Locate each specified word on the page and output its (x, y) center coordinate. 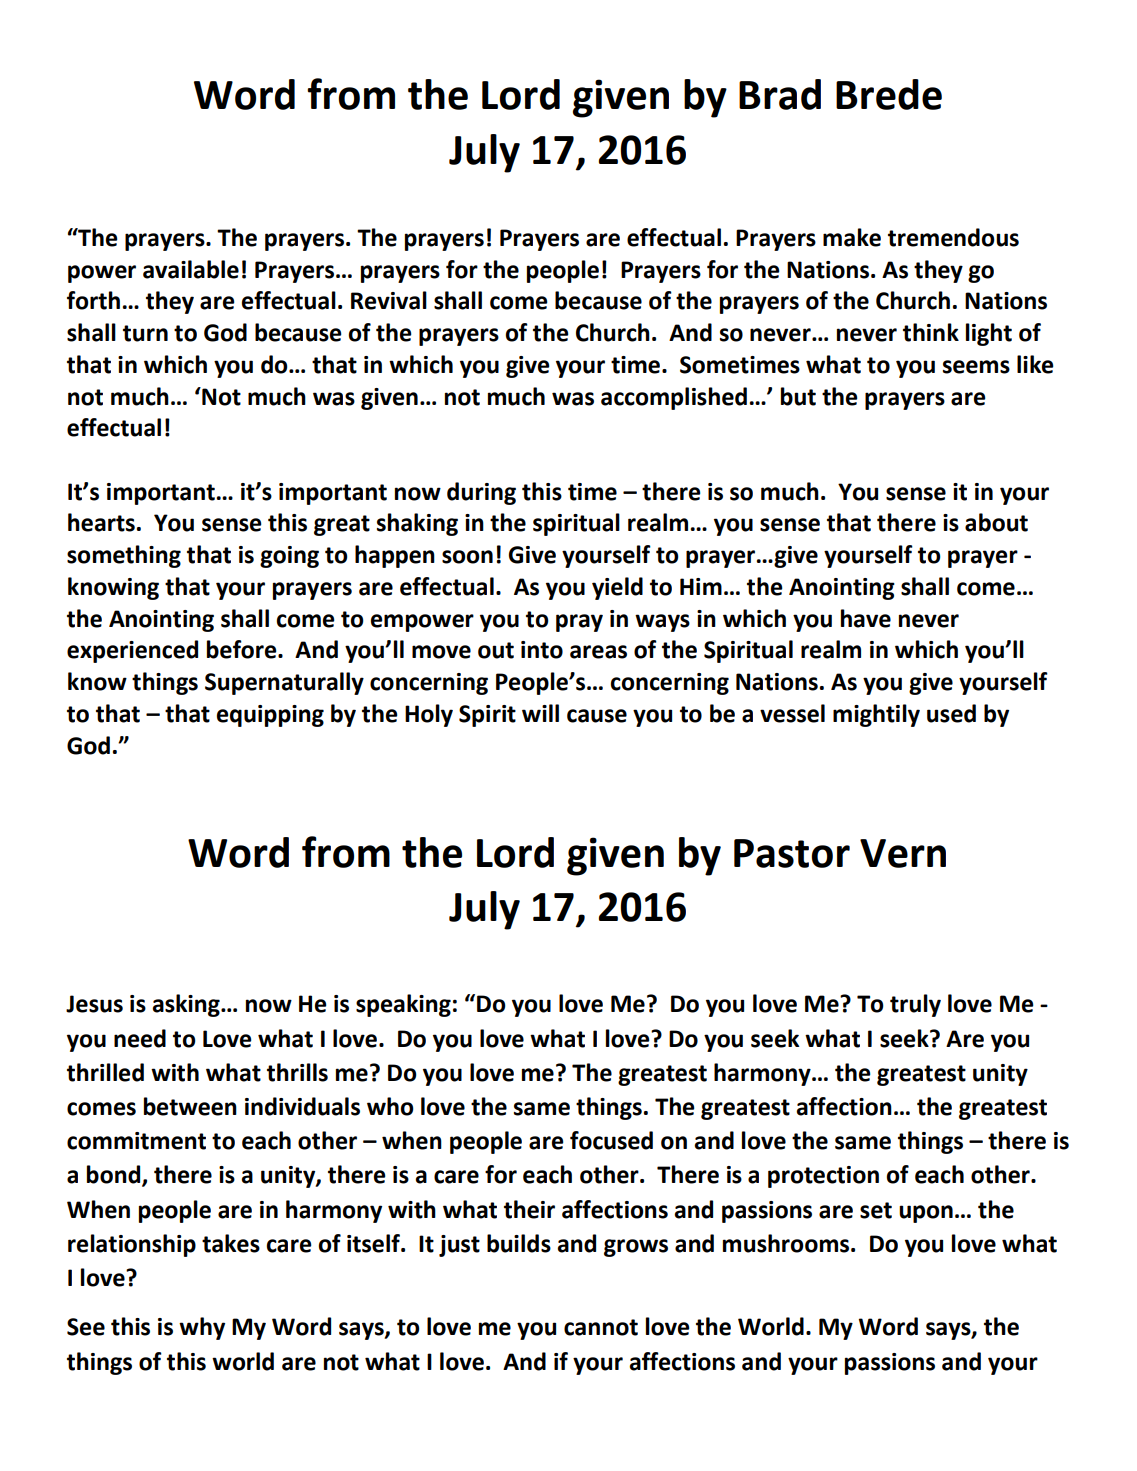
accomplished (674, 398)
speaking (403, 1005)
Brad (780, 94)
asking (187, 1005)
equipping (270, 716)
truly (915, 1005)
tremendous (953, 237)
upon (926, 1214)
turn (145, 333)
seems (976, 367)
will (540, 713)
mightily (876, 715)
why (202, 1328)
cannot (601, 1327)
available (191, 269)
